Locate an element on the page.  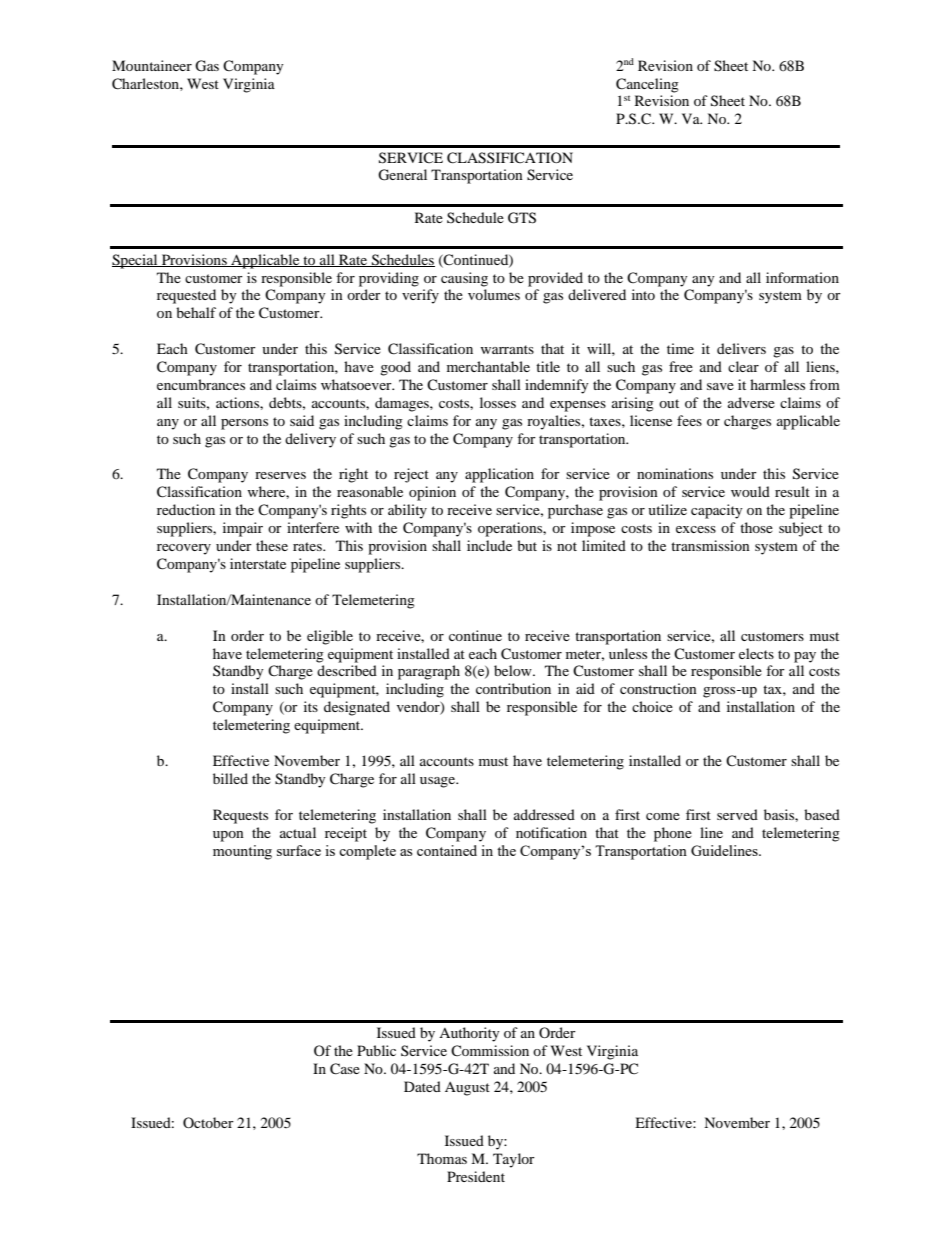
Requests is located at coordinates (240, 816).
